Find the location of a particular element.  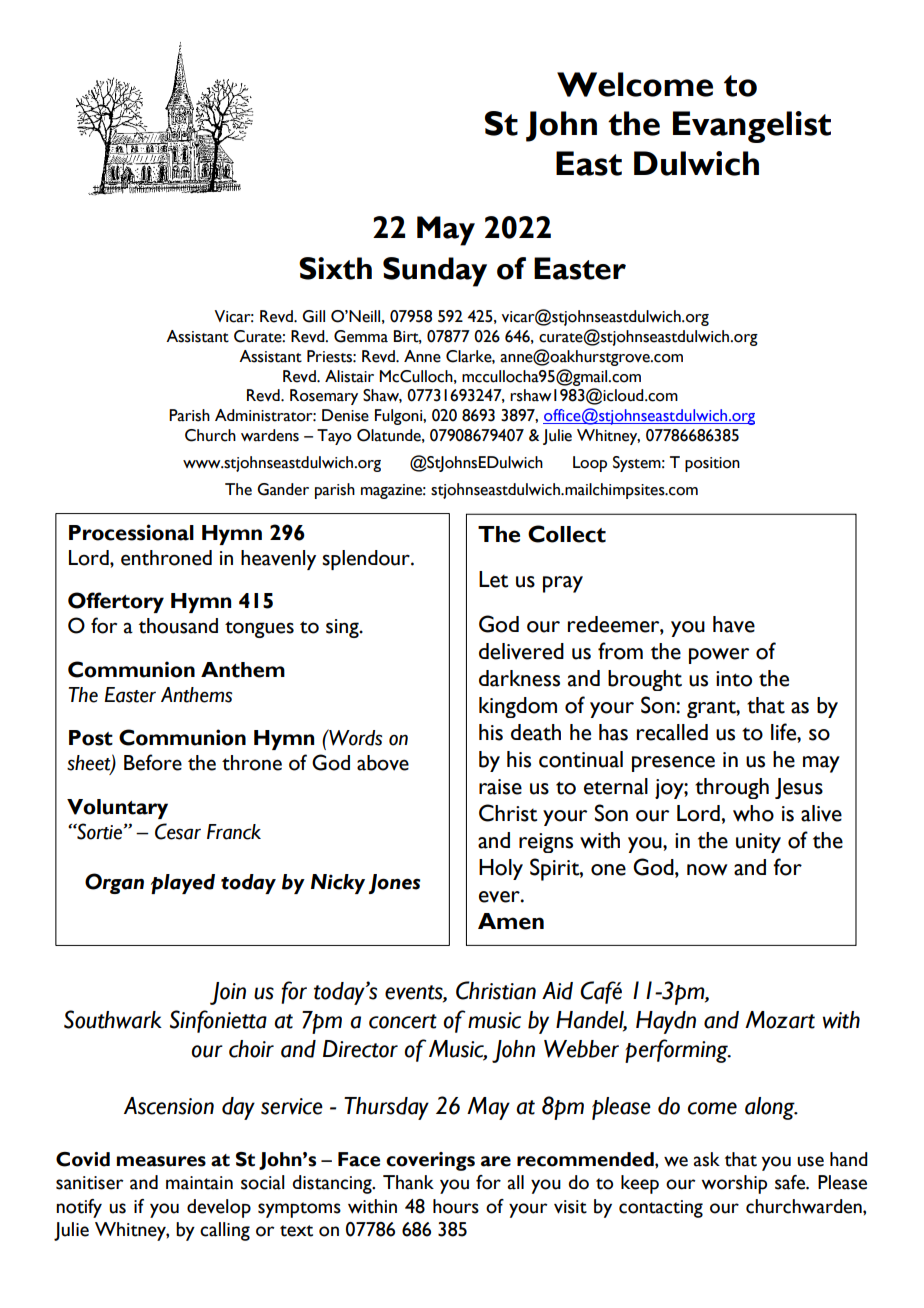

into is located at coordinates (734, 679).
